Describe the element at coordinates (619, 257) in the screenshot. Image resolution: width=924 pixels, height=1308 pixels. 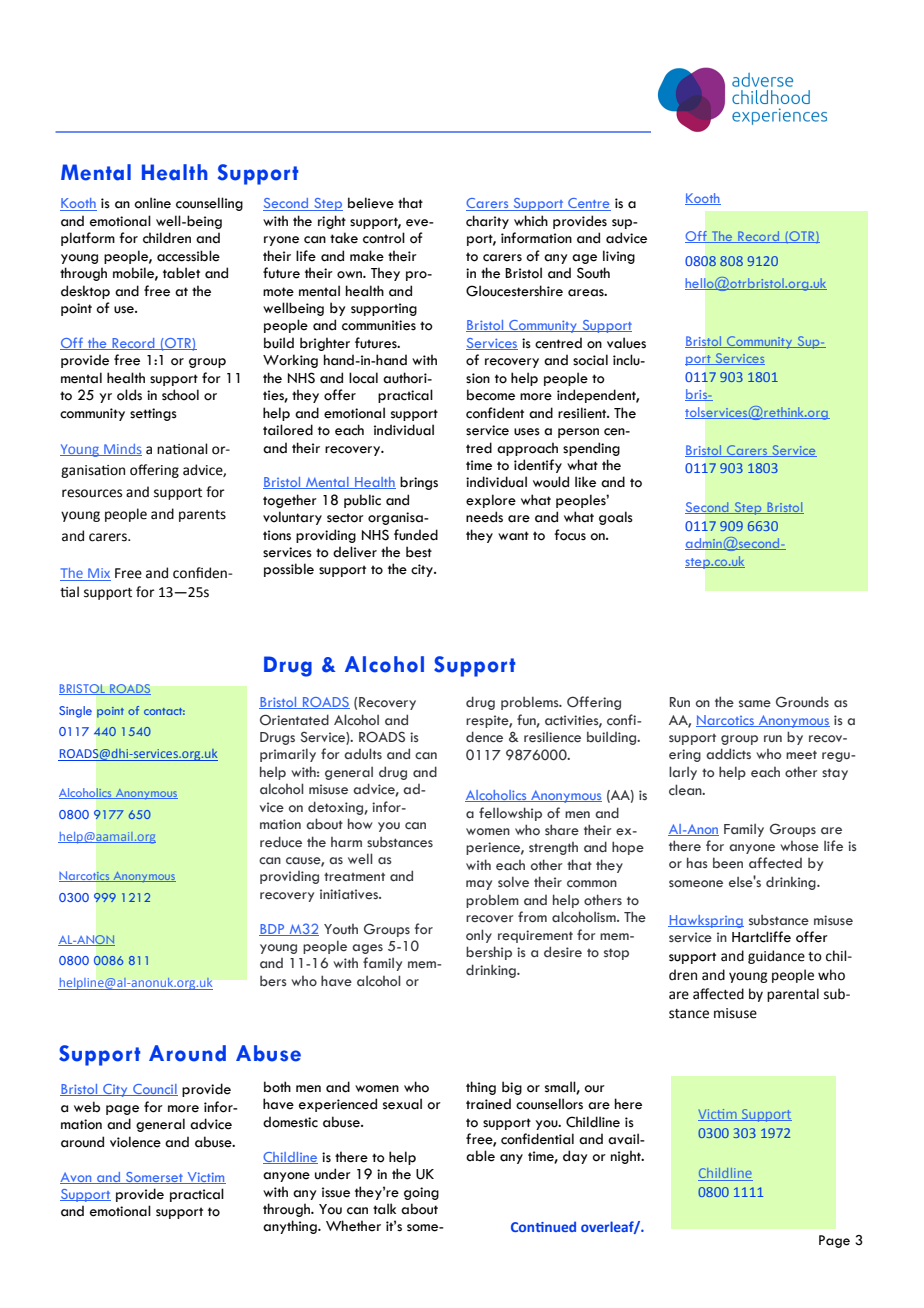
I see `living` at that location.
